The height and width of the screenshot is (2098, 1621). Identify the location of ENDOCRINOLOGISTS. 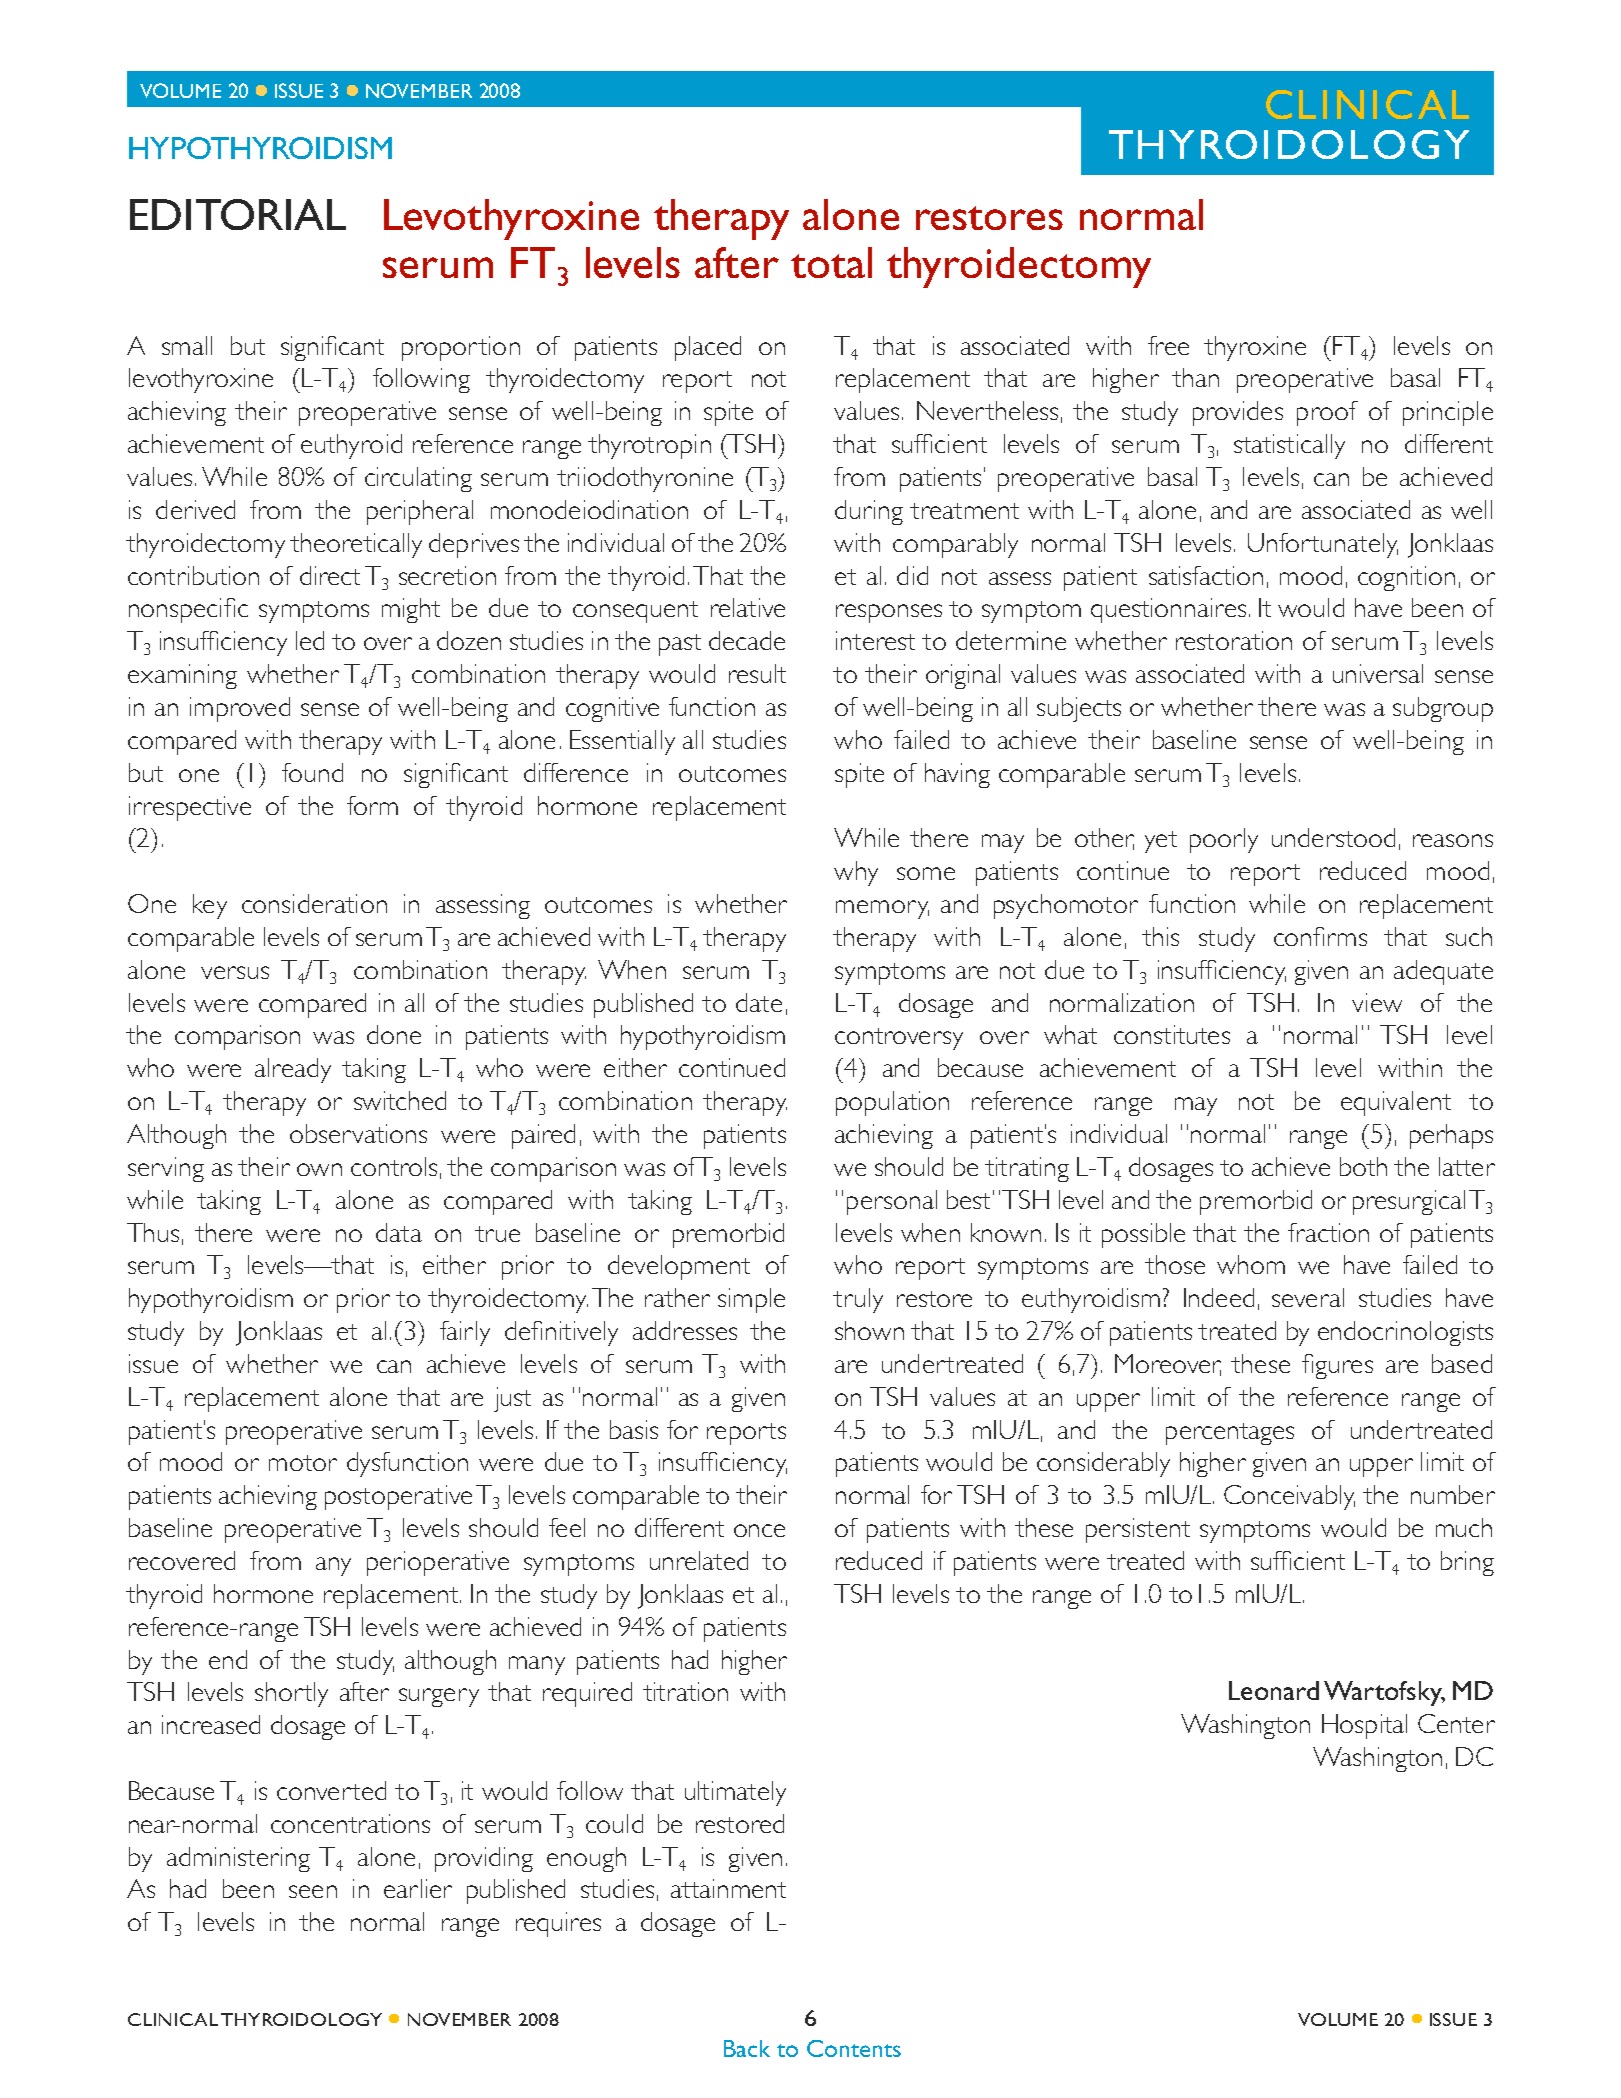
(1405, 1333).
